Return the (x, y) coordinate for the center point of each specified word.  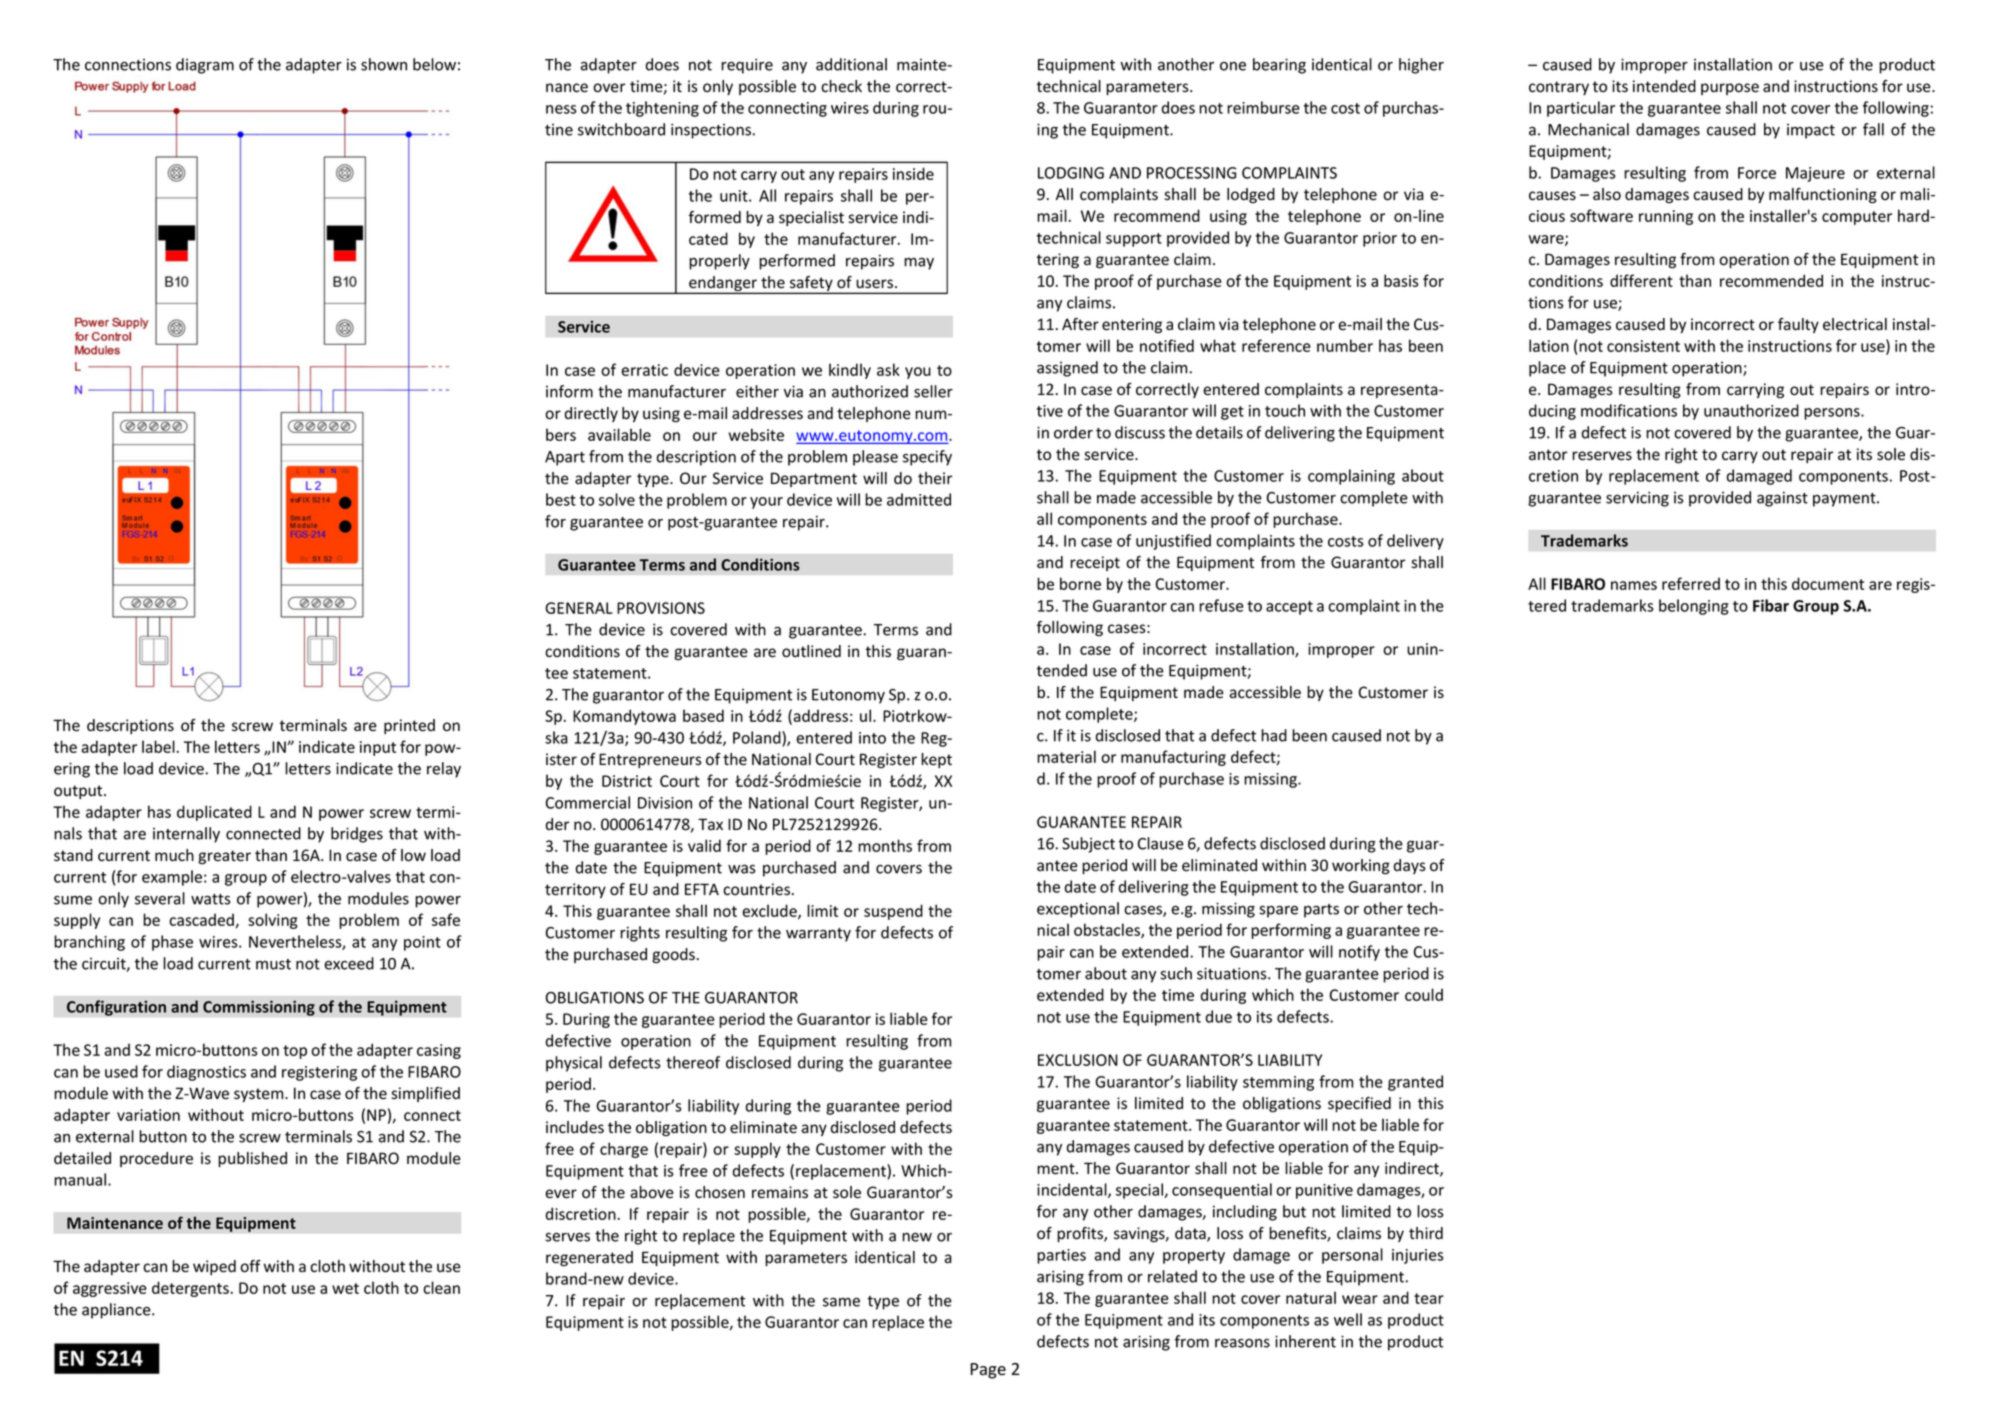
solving (273, 921)
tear (1429, 1298)
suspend (893, 912)
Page (988, 1371)
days (1410, 866)
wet (345, 1288)
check (841, 86)
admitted (919, 499)
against (1782, 499)
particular (1581, 109)
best (561, 499)
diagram (205, 66)
